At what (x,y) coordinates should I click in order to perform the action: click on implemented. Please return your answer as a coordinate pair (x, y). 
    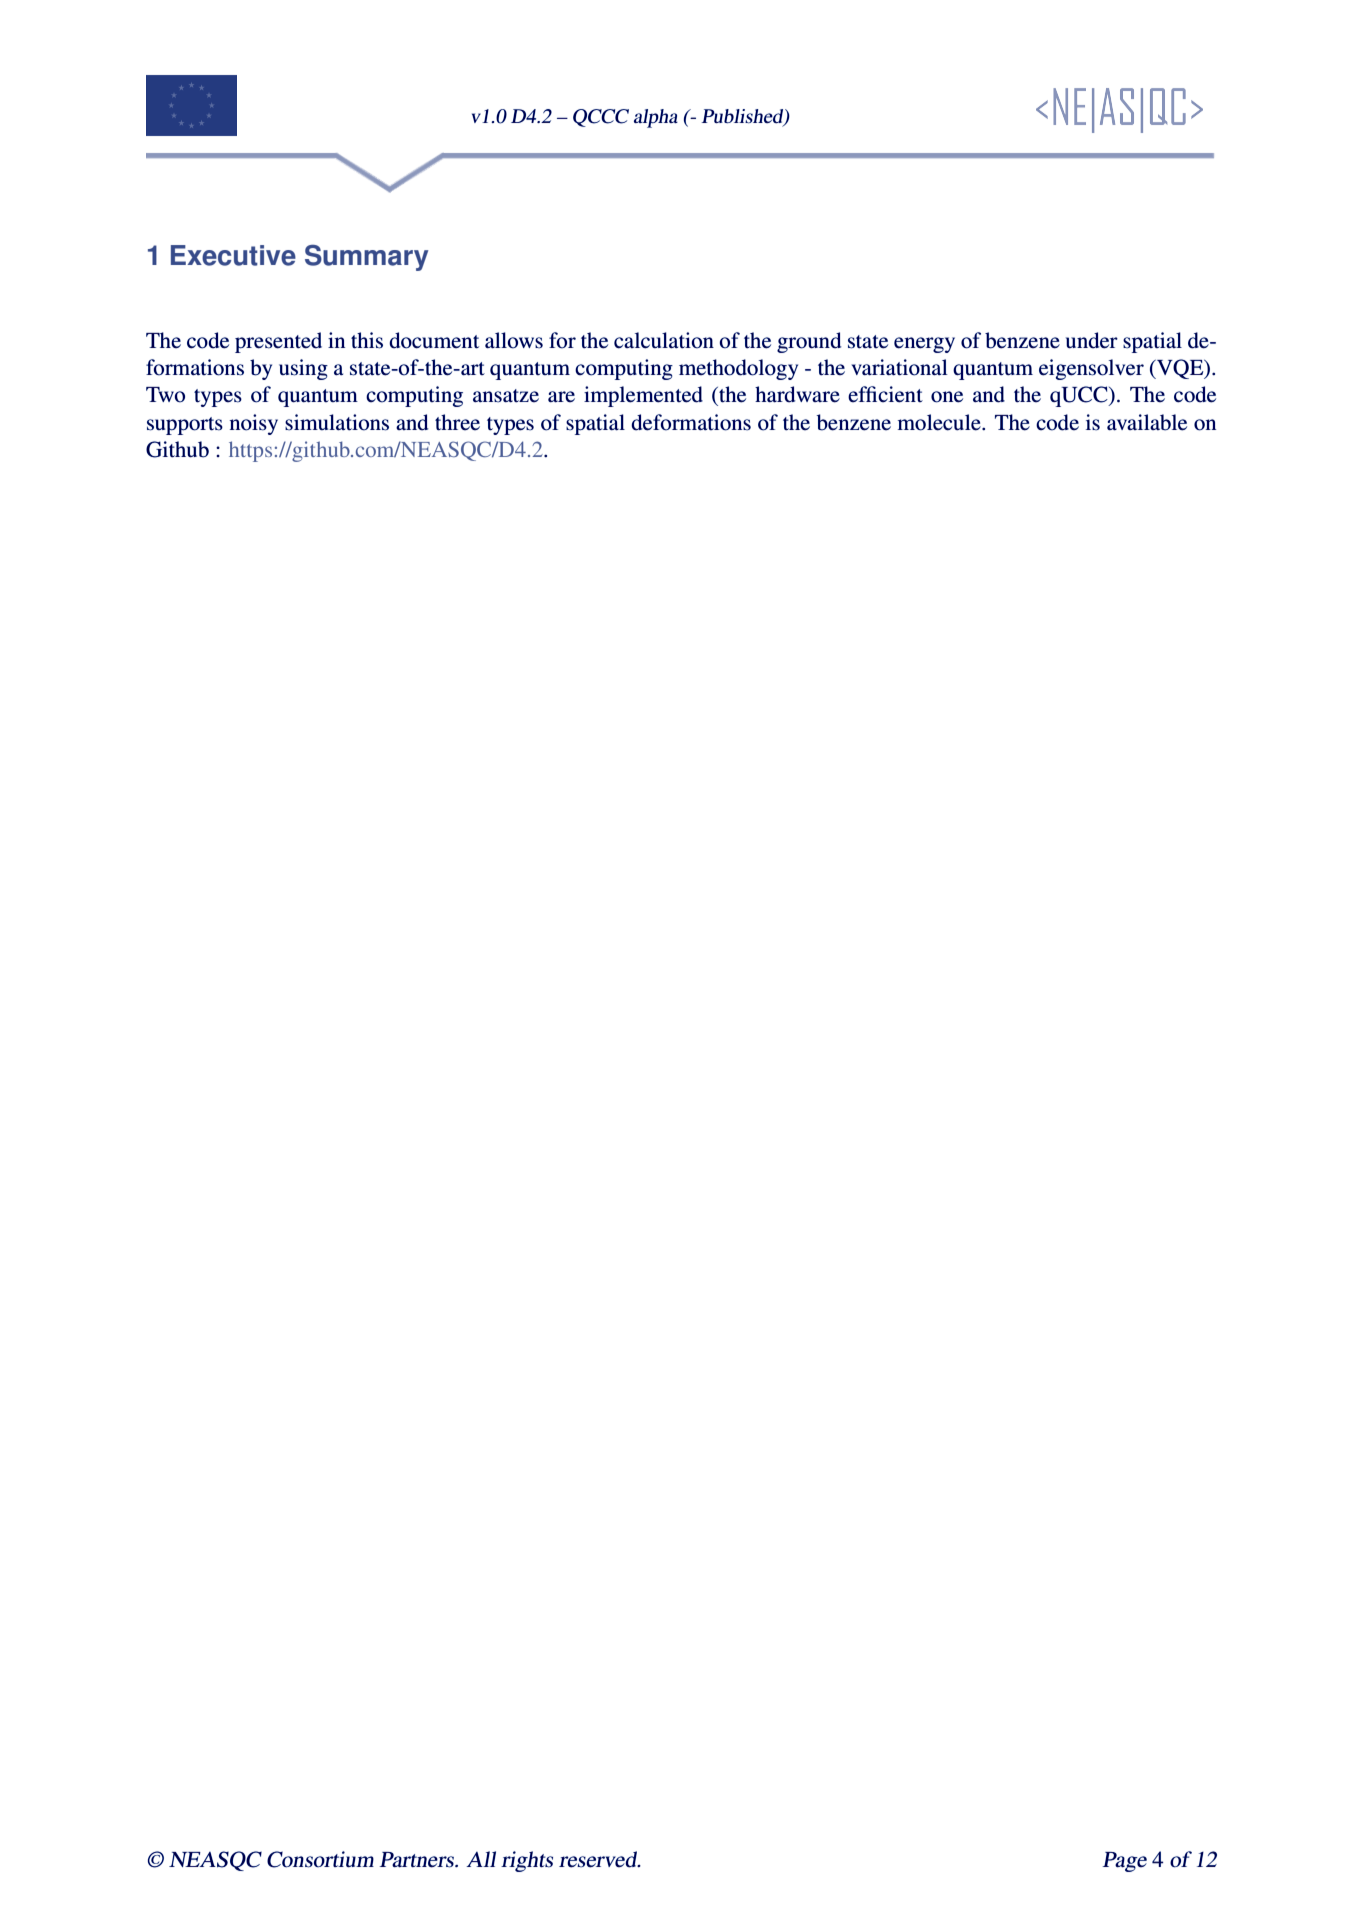
    Looking at the image, I should click on (643, 396).
